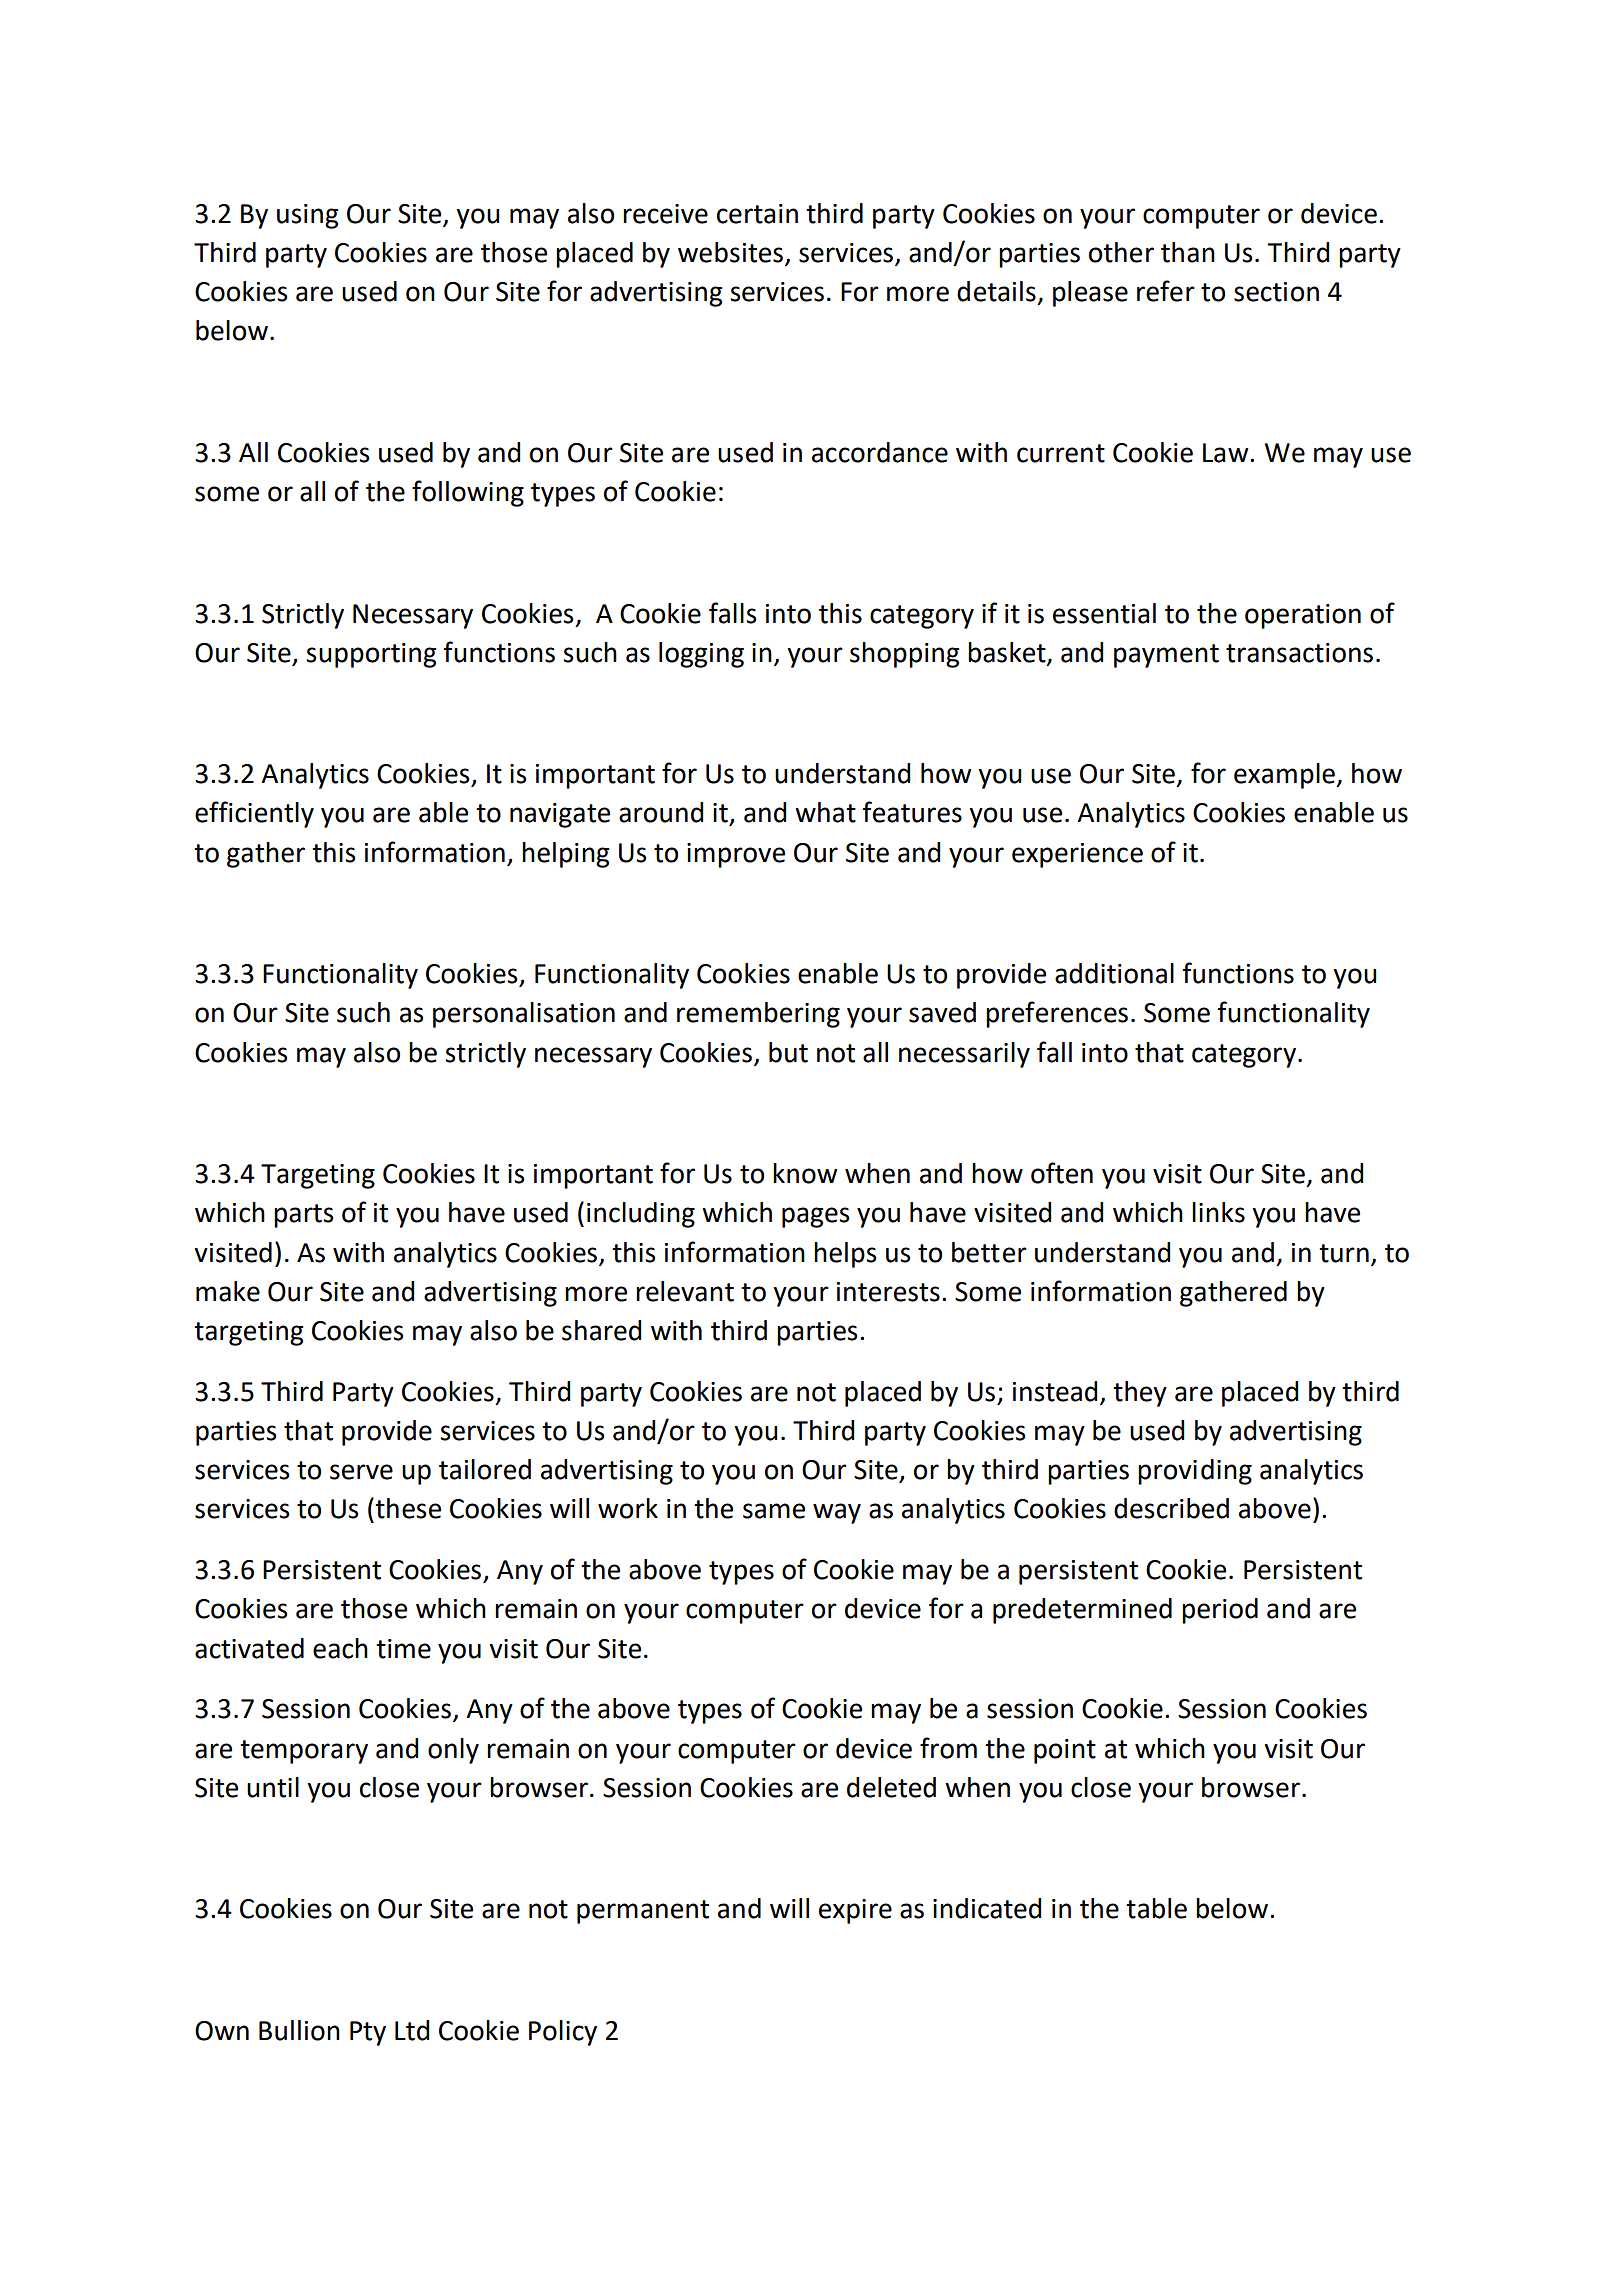 This document has height=2275, width=1609. What do you see at coordinates (805, 1173) in the document?
I see `know` at bounding box center [805, 1173].
